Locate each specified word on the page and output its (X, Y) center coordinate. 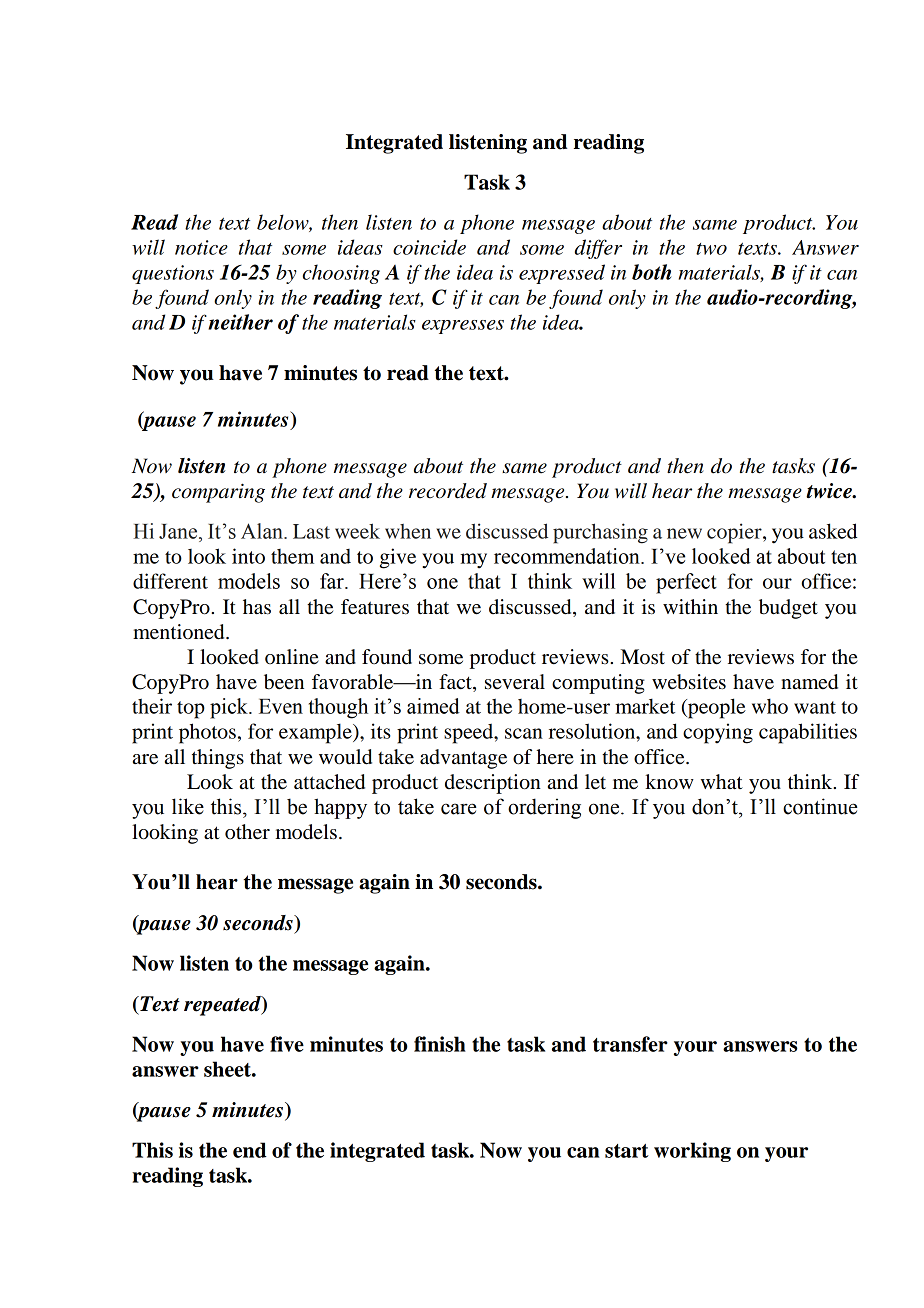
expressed (562, 274)
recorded (448, 491)
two (711, 249)
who (770, 706)
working (692, 1152)
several (515, 682)
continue (820, 806)
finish (440, 1044)
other (247, 832)
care (458, 809)
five (287, 1044)
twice (830, 491)
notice (201, 247)
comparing (218, 493)
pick (230, 708)
